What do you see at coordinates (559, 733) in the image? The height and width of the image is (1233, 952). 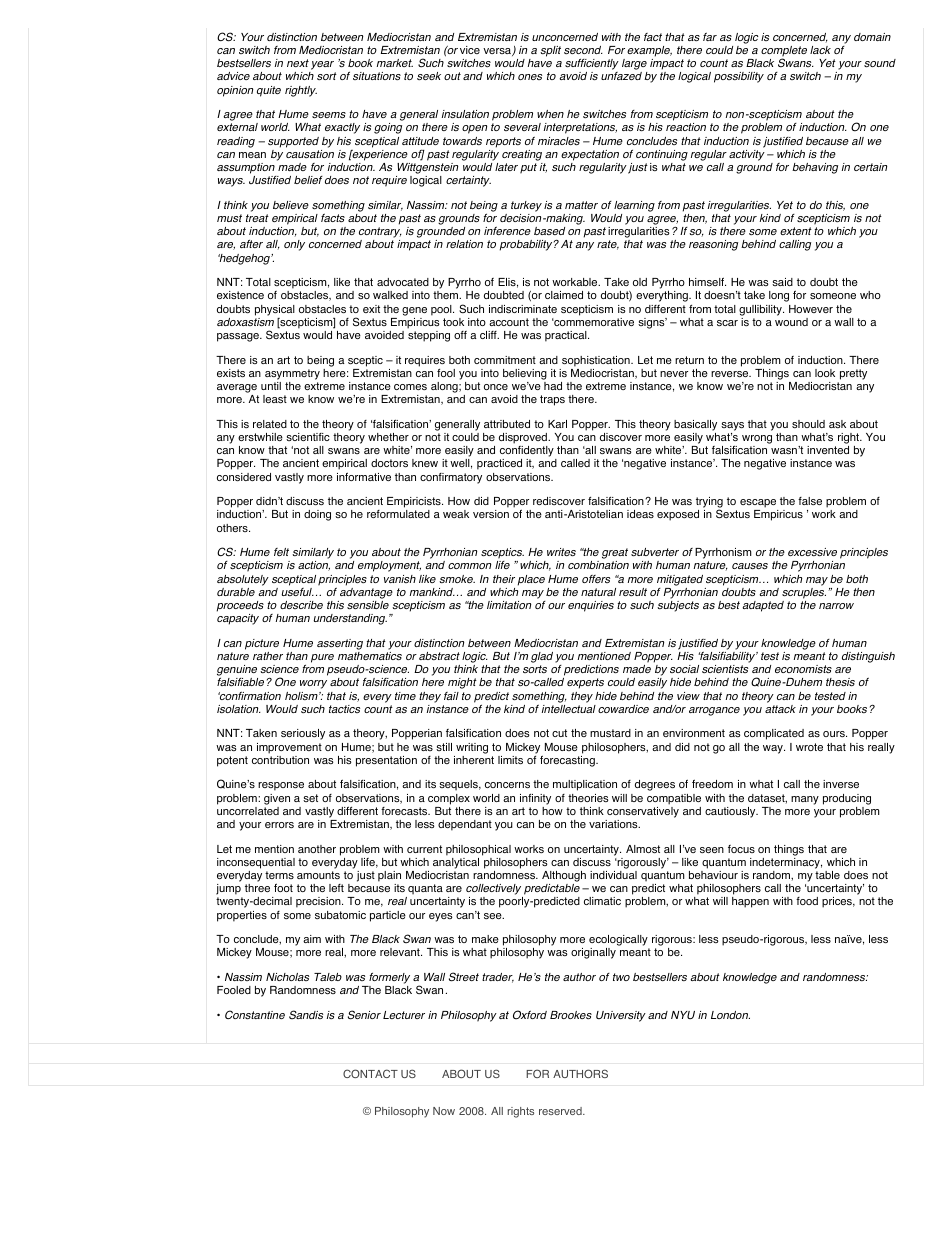 I see `cut` at bounding box center [559, 733].
